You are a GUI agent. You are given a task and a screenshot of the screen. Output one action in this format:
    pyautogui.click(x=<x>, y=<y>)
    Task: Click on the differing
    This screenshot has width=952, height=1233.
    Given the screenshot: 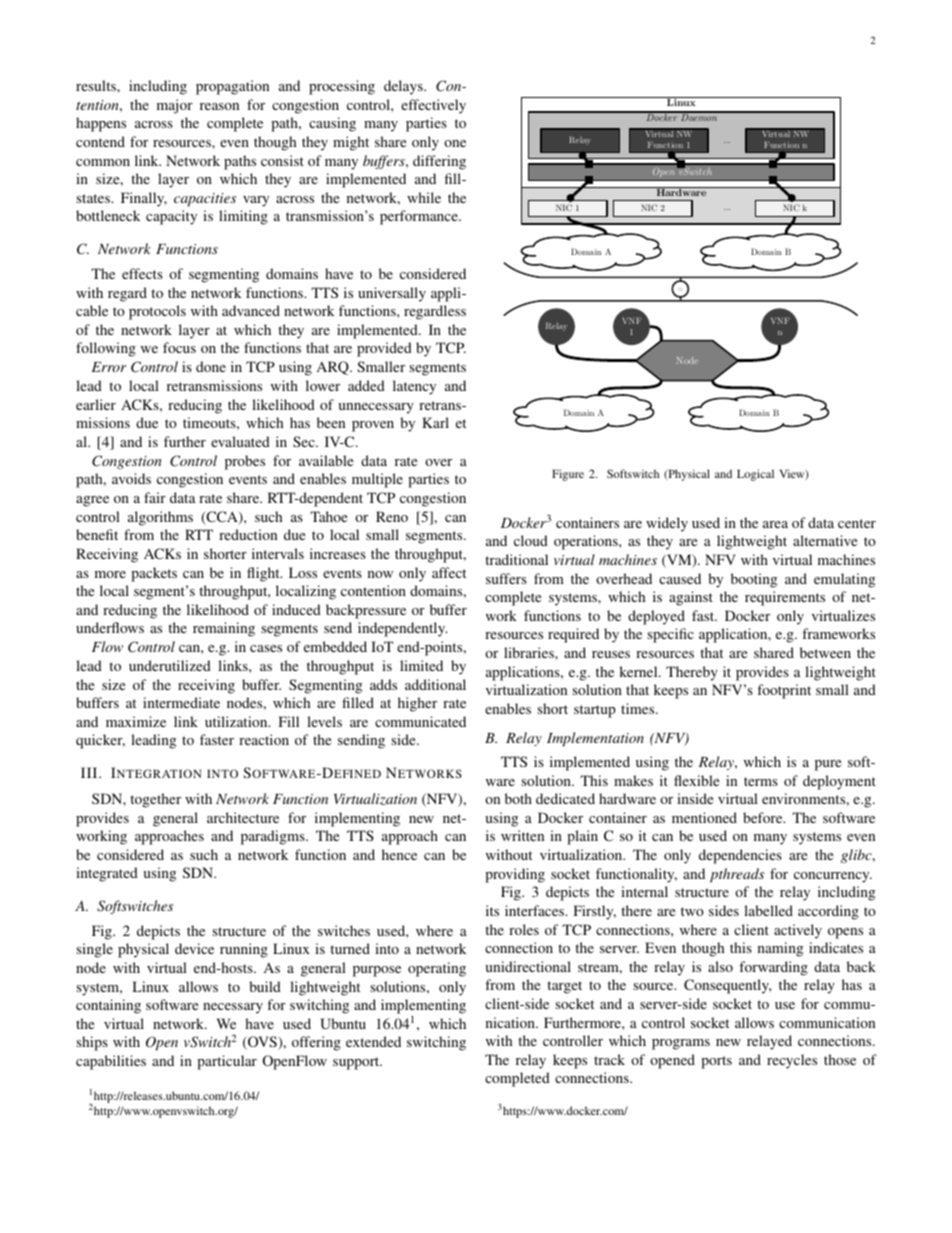 What is the action you would take?
    pyautogui.click(x=439, y=162)
